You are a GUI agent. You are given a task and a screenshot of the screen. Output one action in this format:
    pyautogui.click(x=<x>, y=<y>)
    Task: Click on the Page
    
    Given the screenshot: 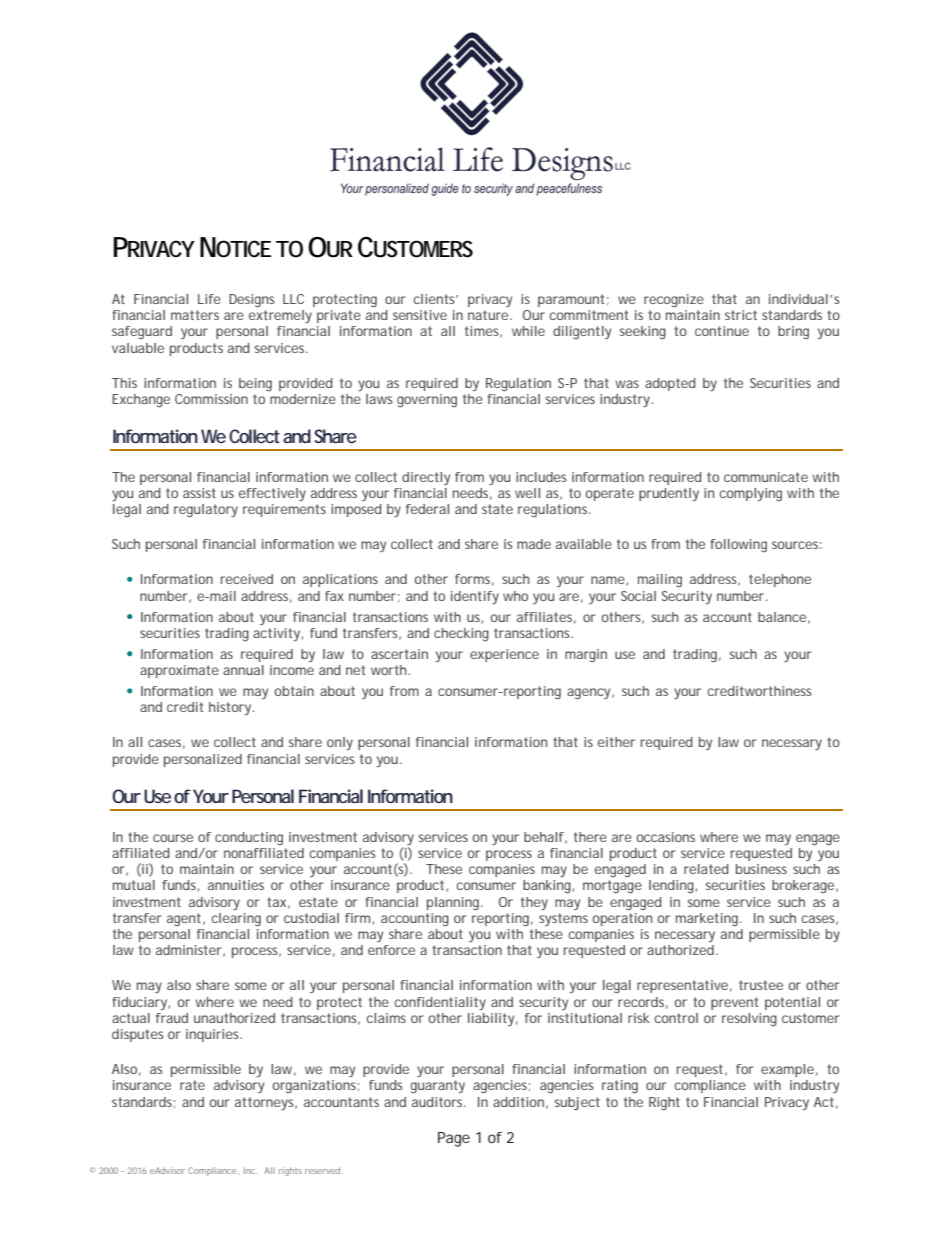 What is the action you would take?
    pyautogui.click(x=454, y=1139)
